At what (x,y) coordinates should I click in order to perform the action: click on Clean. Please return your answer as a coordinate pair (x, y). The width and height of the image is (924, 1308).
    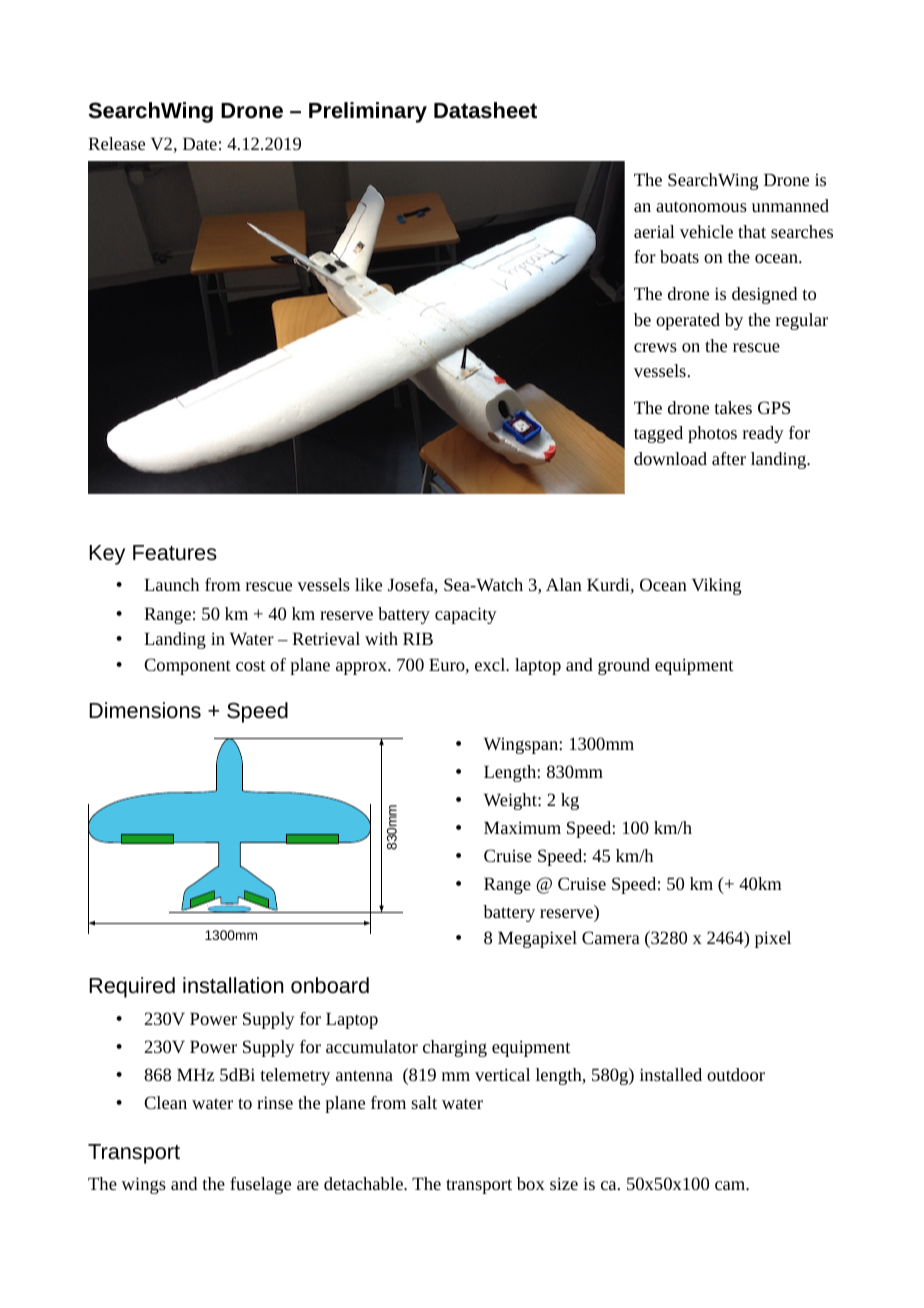
    Looking at the image, I should click on (165, 1102).
